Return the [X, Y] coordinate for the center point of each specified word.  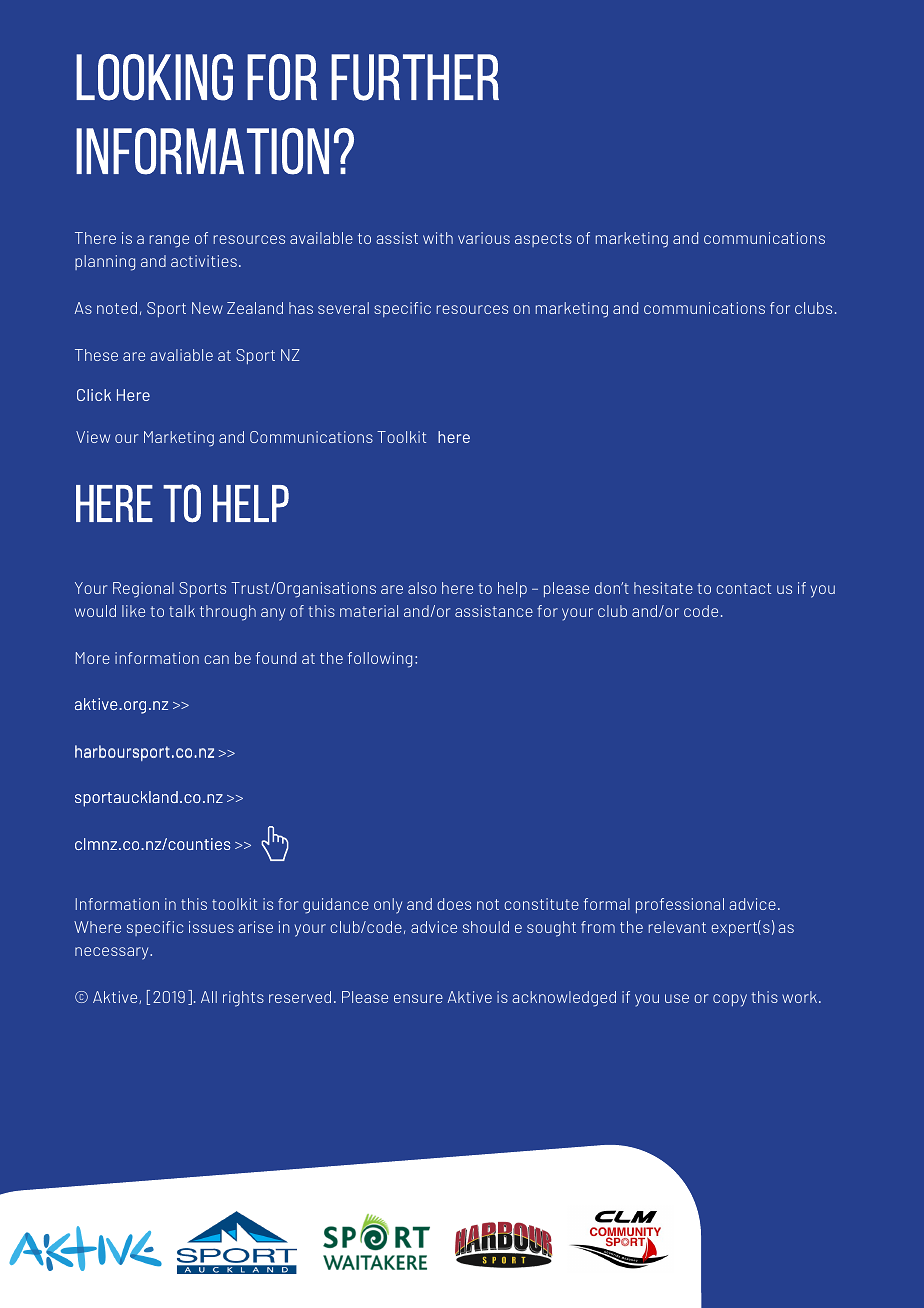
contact [743, 588]
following [380, 660]
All [209, 997]
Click [94, 395]
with [438, 238]
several [343, 308]
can [216, 659]
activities [204, 261]
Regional [143, 590]
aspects [543, 240]
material [369, 611]
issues [211, 927]
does [454, 904]
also [422, 588]
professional [680, 905]
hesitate [663, 588]
